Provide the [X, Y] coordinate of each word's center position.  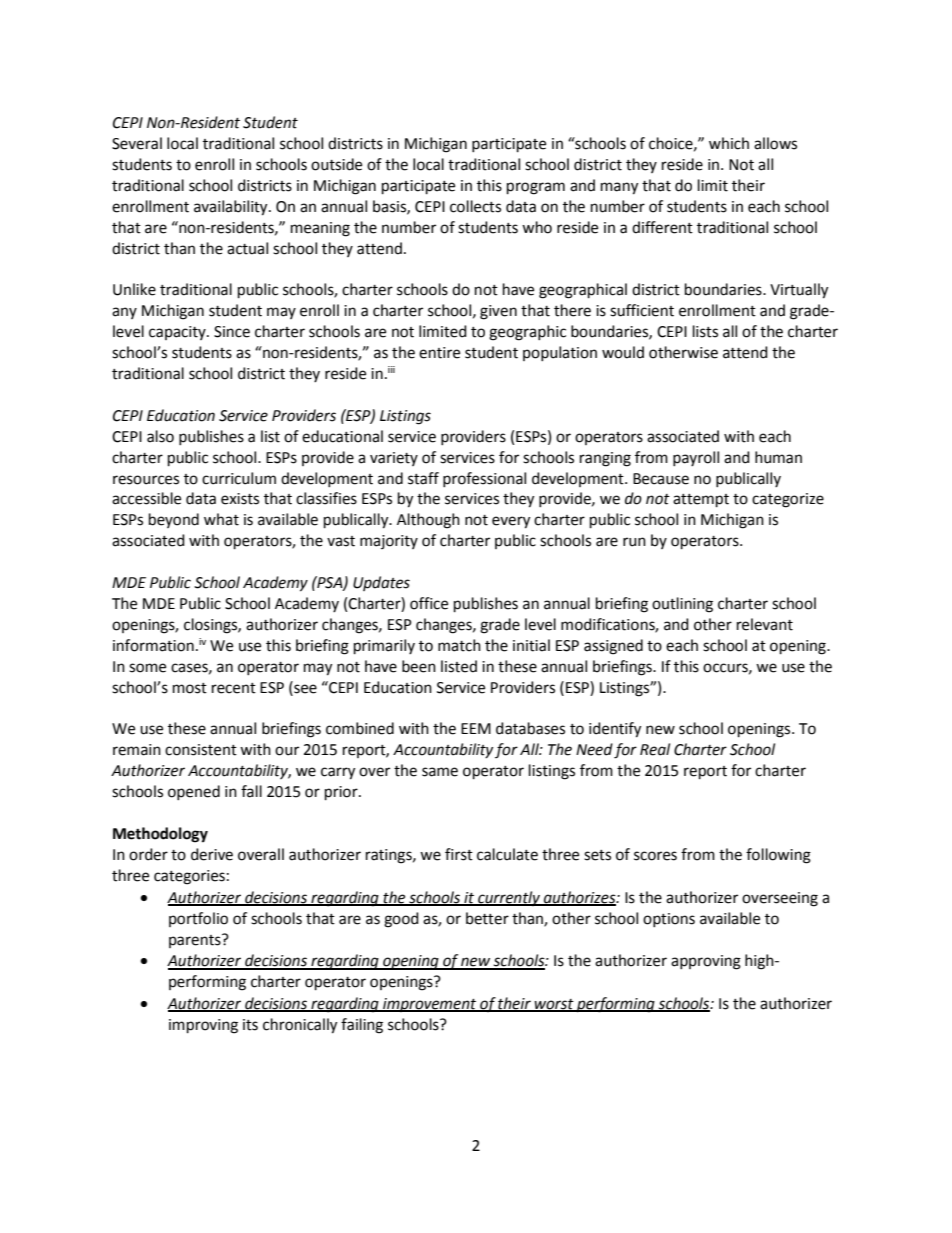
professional [484, 479]
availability [232, 208]
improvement [430, 1005]
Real [655, 749]
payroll [696, 458]
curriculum [239, 478]
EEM [476, 728]
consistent [201, 750]
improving [203, 1026]
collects [475, 206]
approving [706, 962]
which [729, 143]
